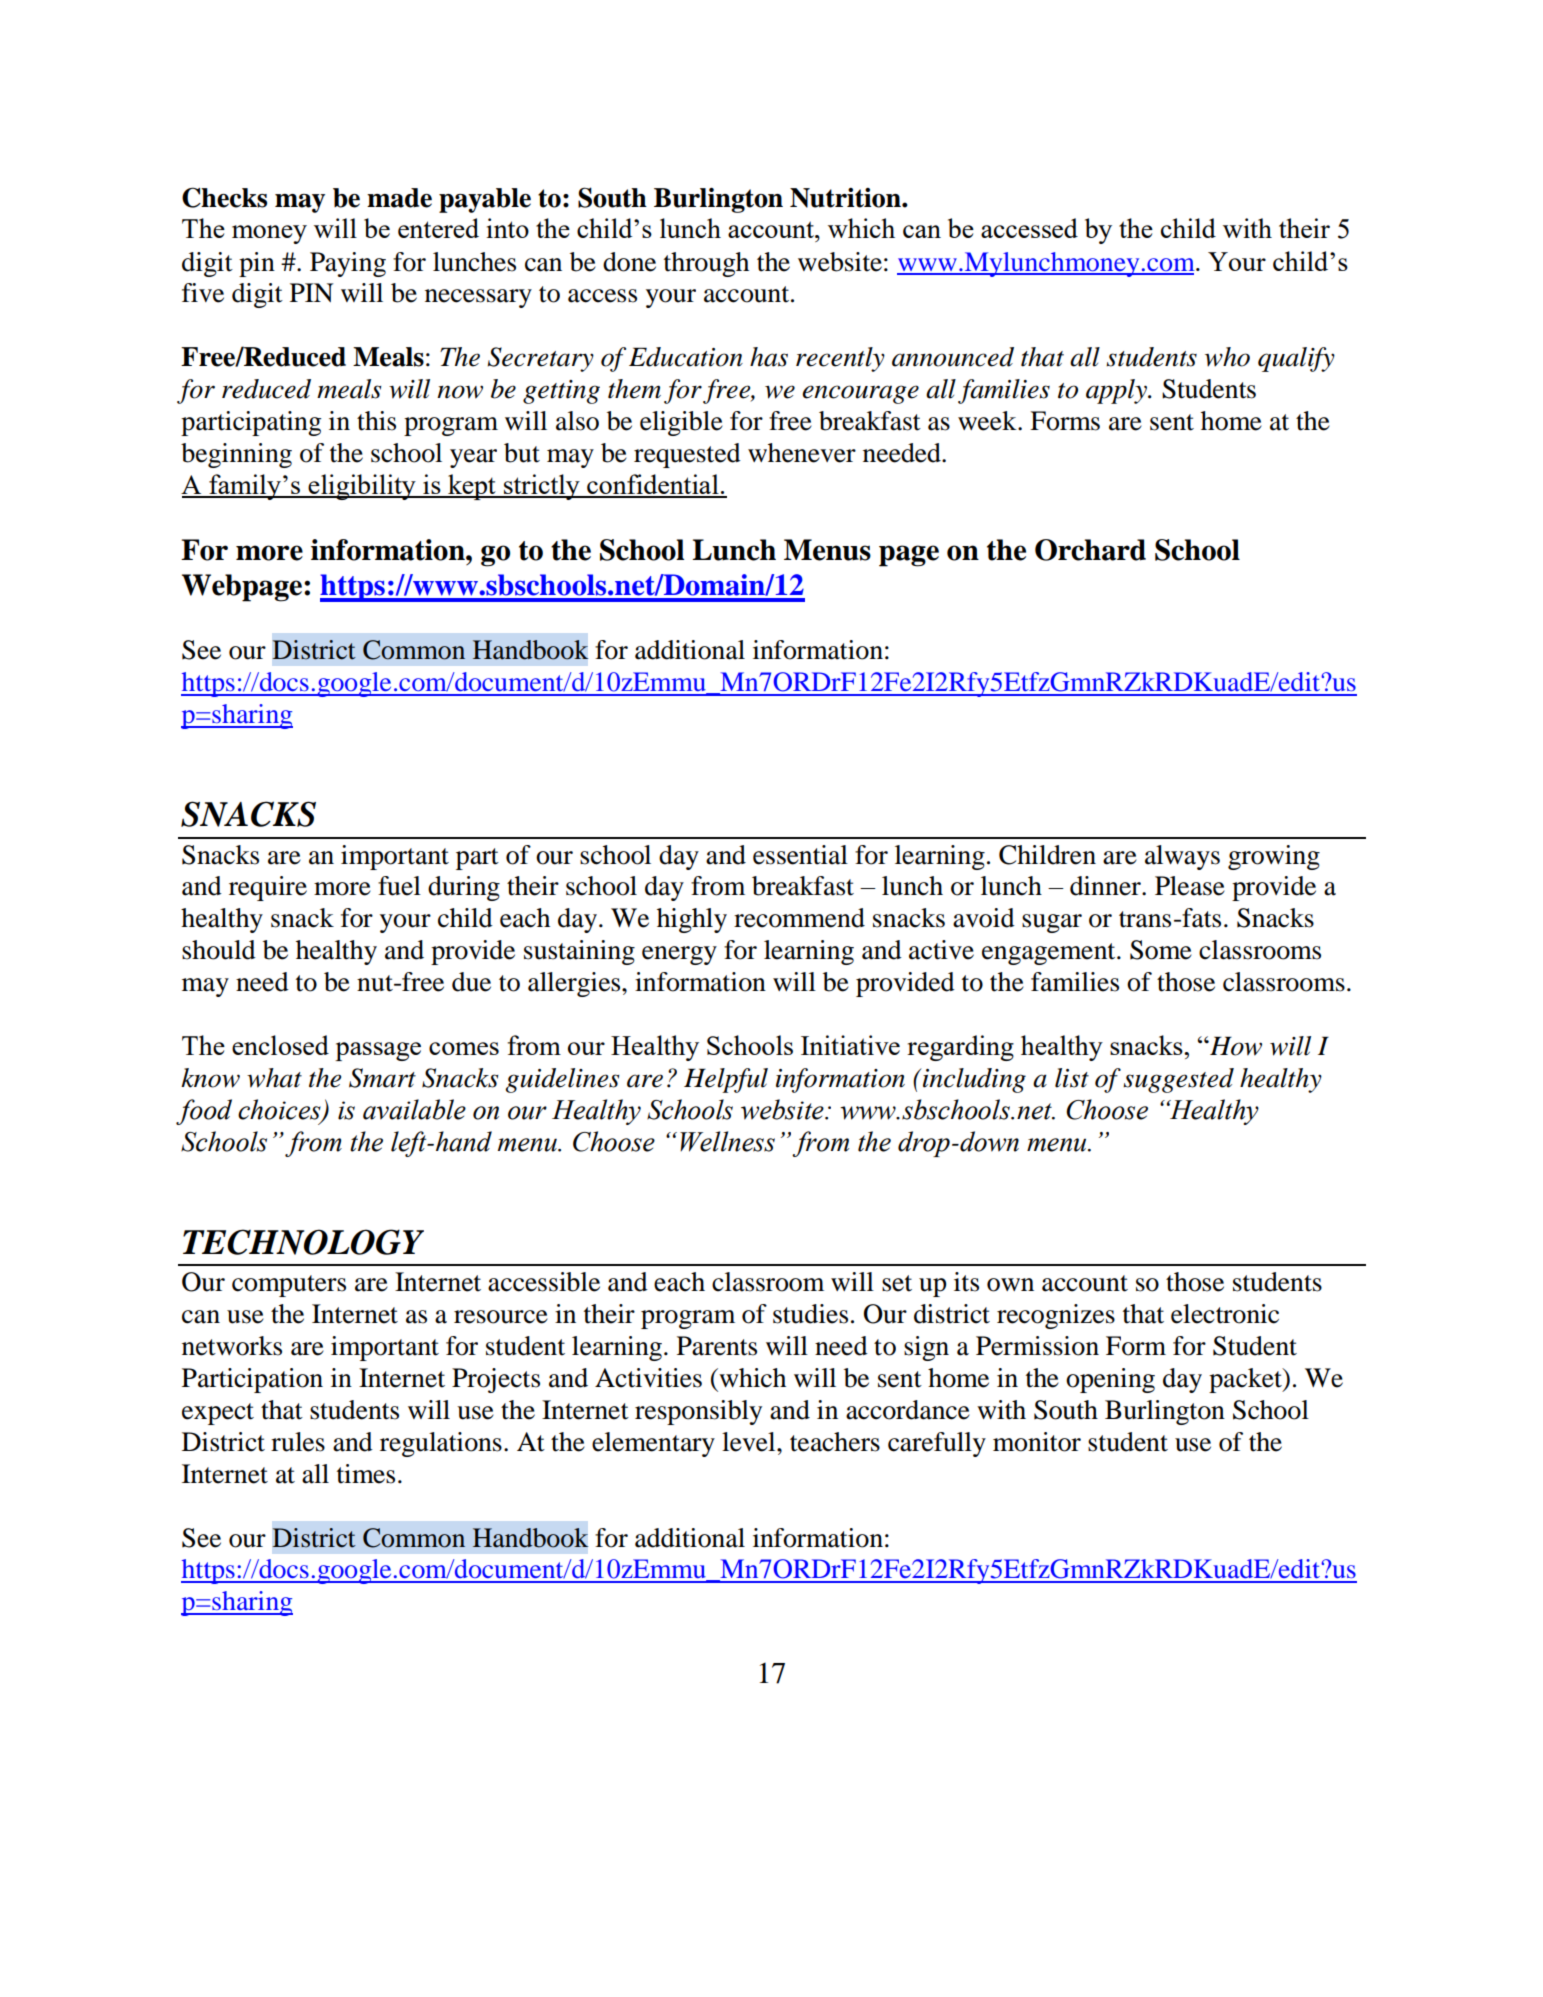  What do you see at coordinates (750, 1442) in the page?
I see `level` at bounding box center [750, 1442].
